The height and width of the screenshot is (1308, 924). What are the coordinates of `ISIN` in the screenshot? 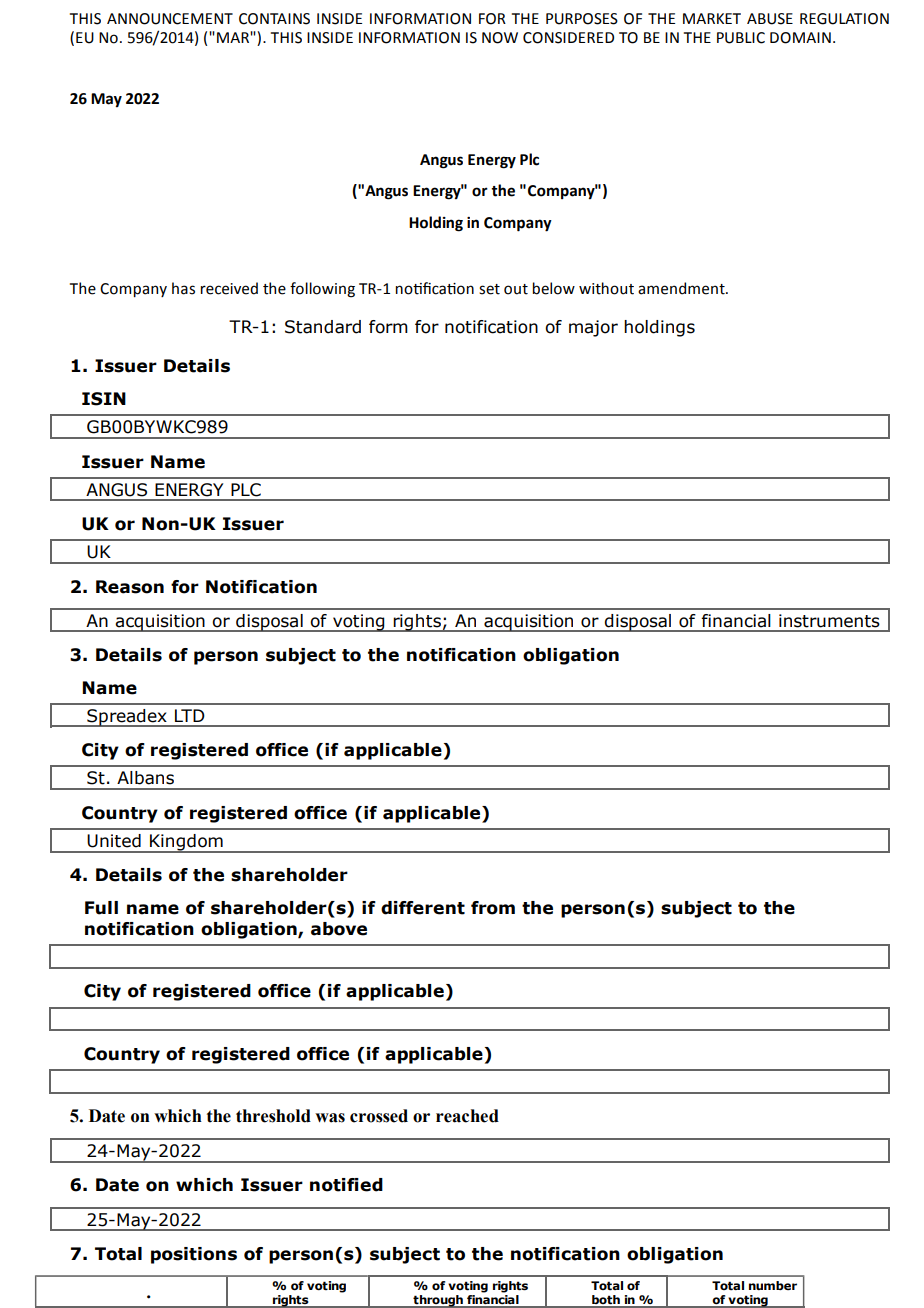 It's located at (104, 399).
